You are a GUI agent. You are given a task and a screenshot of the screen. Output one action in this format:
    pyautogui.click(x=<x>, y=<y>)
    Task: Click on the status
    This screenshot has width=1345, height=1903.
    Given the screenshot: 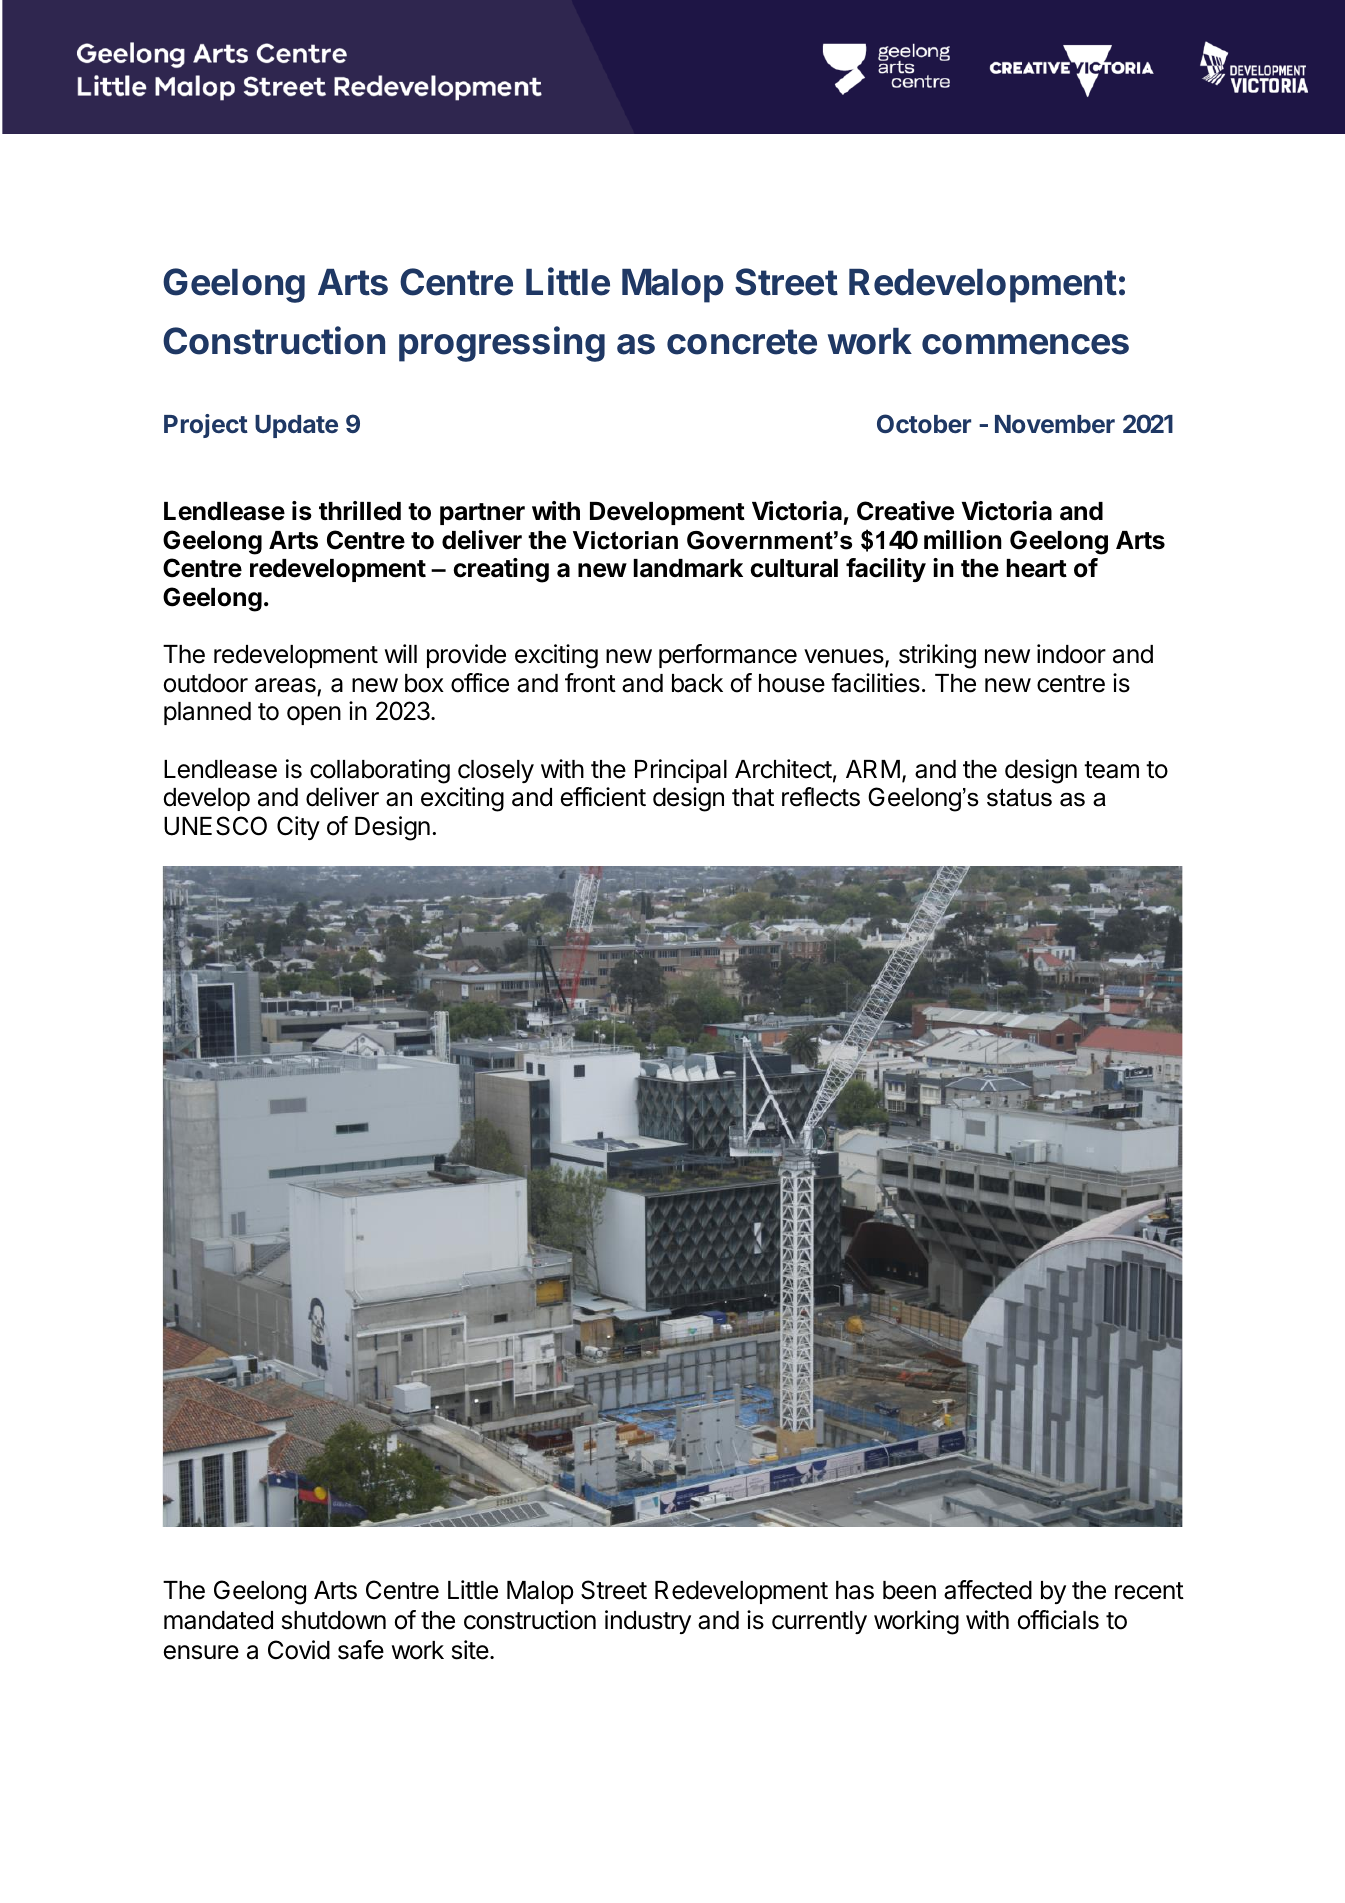 What is the action you would take?
    pyautogui.click(x=1019, y=798)
